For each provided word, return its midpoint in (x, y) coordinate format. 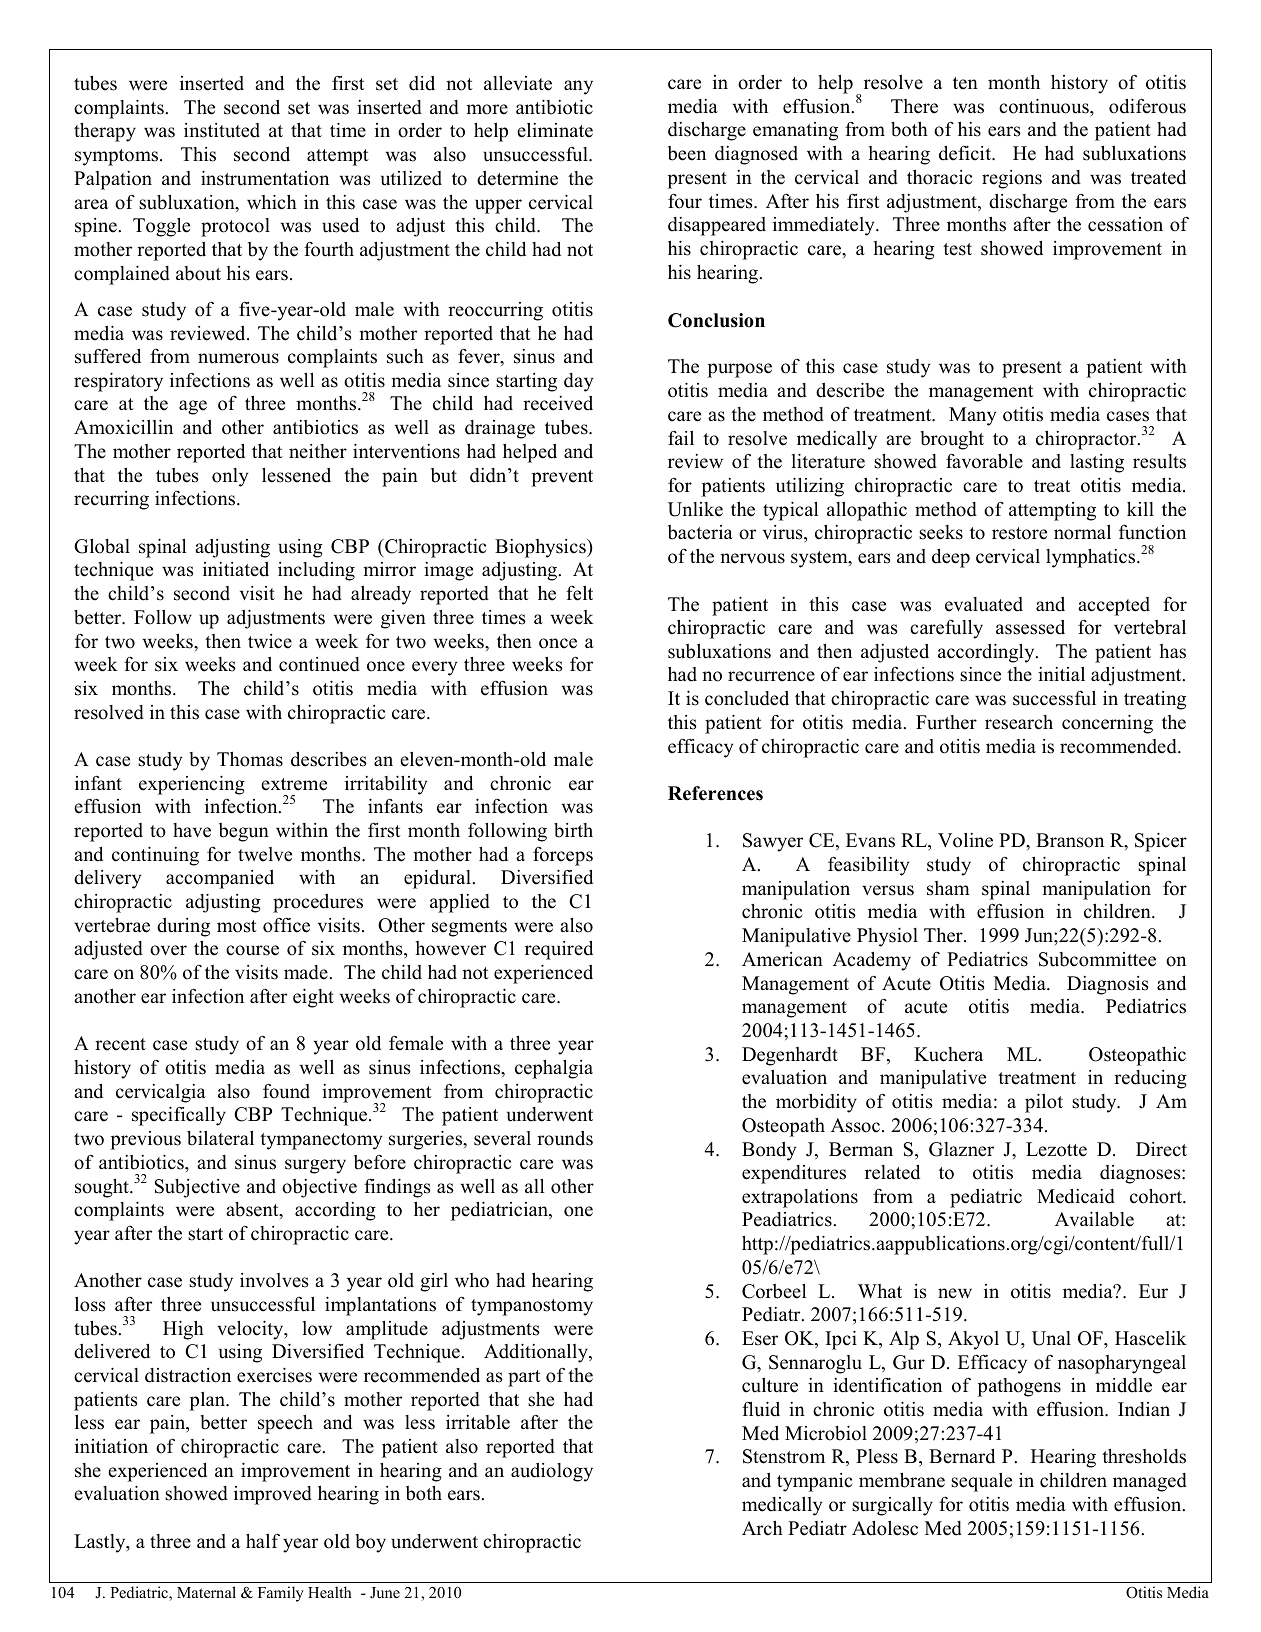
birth (573, 830)
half (263, 1540)
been (687, 153)
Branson (1070, 840)
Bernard (962, 1456)
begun (244, 832)
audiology (552, 1472)
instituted (222, 130)
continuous (1045, 106)
